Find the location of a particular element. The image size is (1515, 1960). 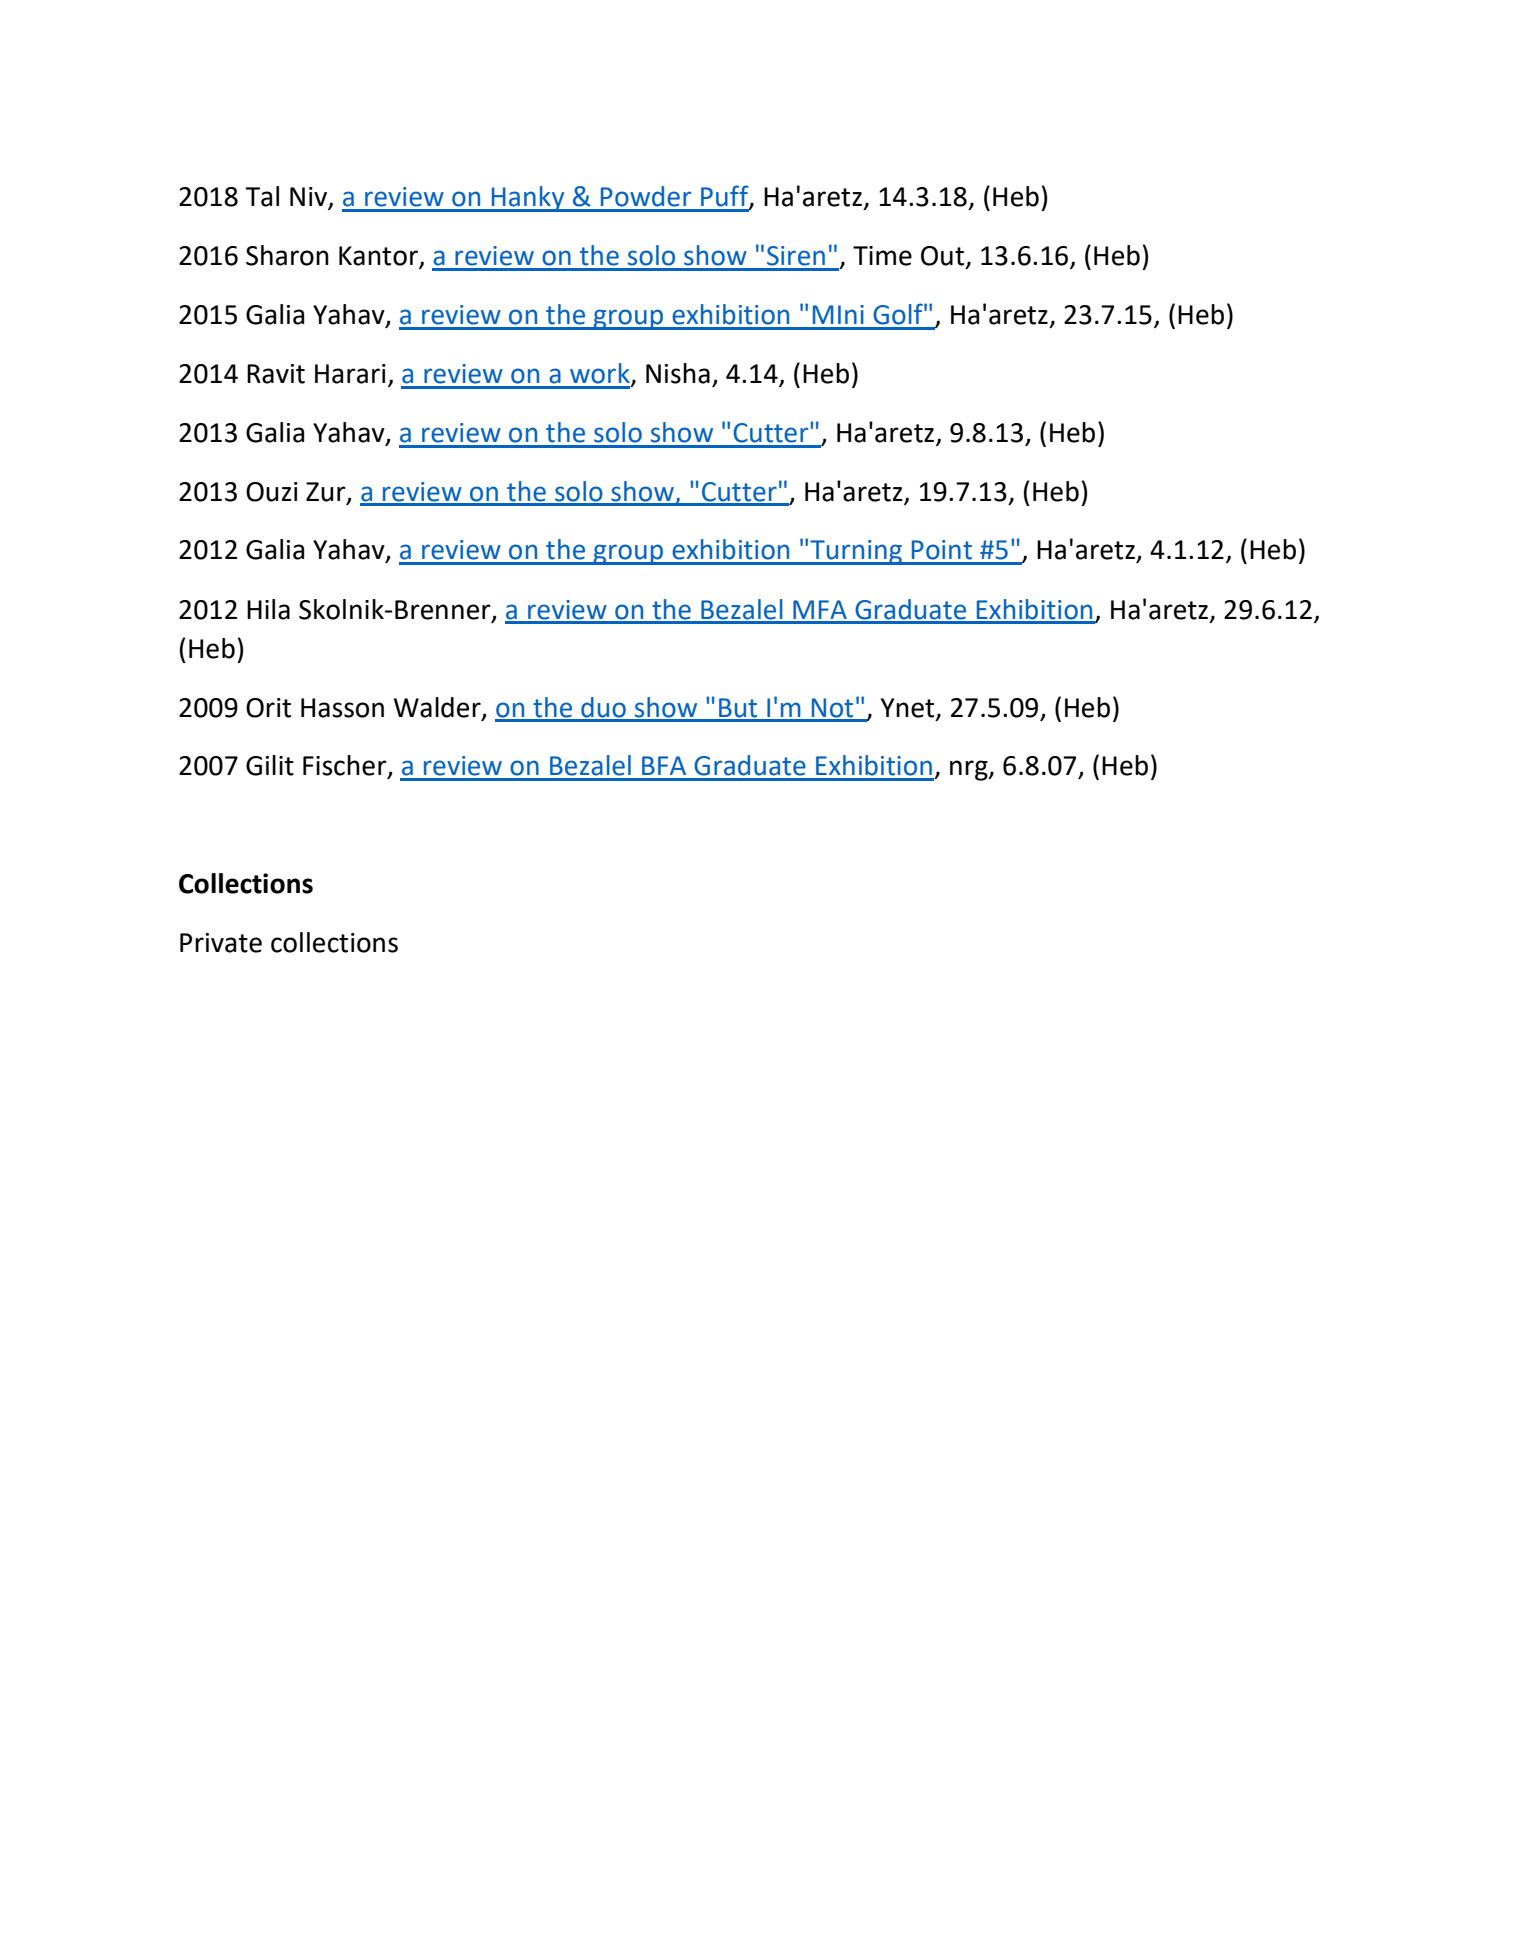

Nisha is located at coordinates (678, 373).
